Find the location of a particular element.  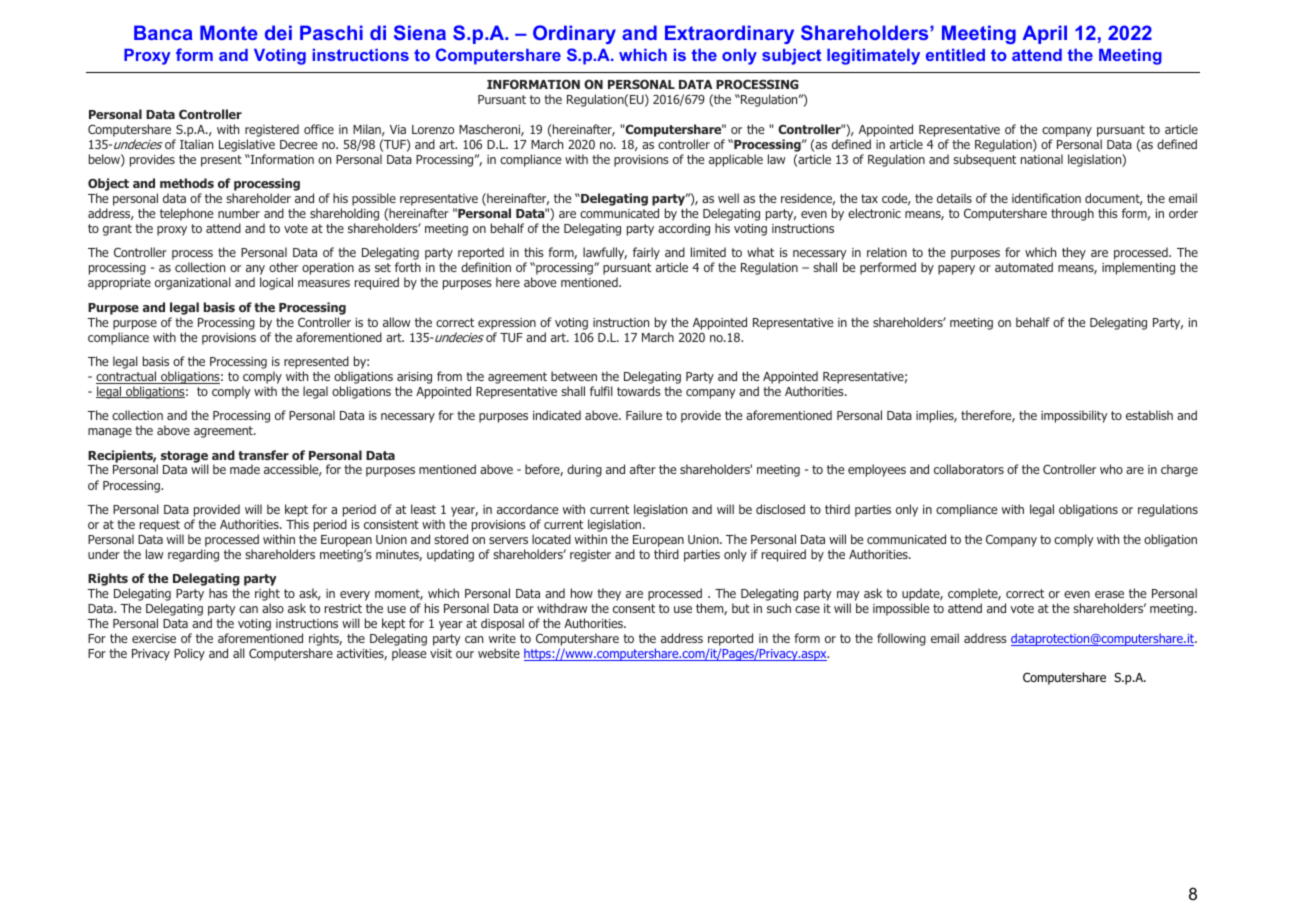

Failure is located at coordinates (644, 415).
